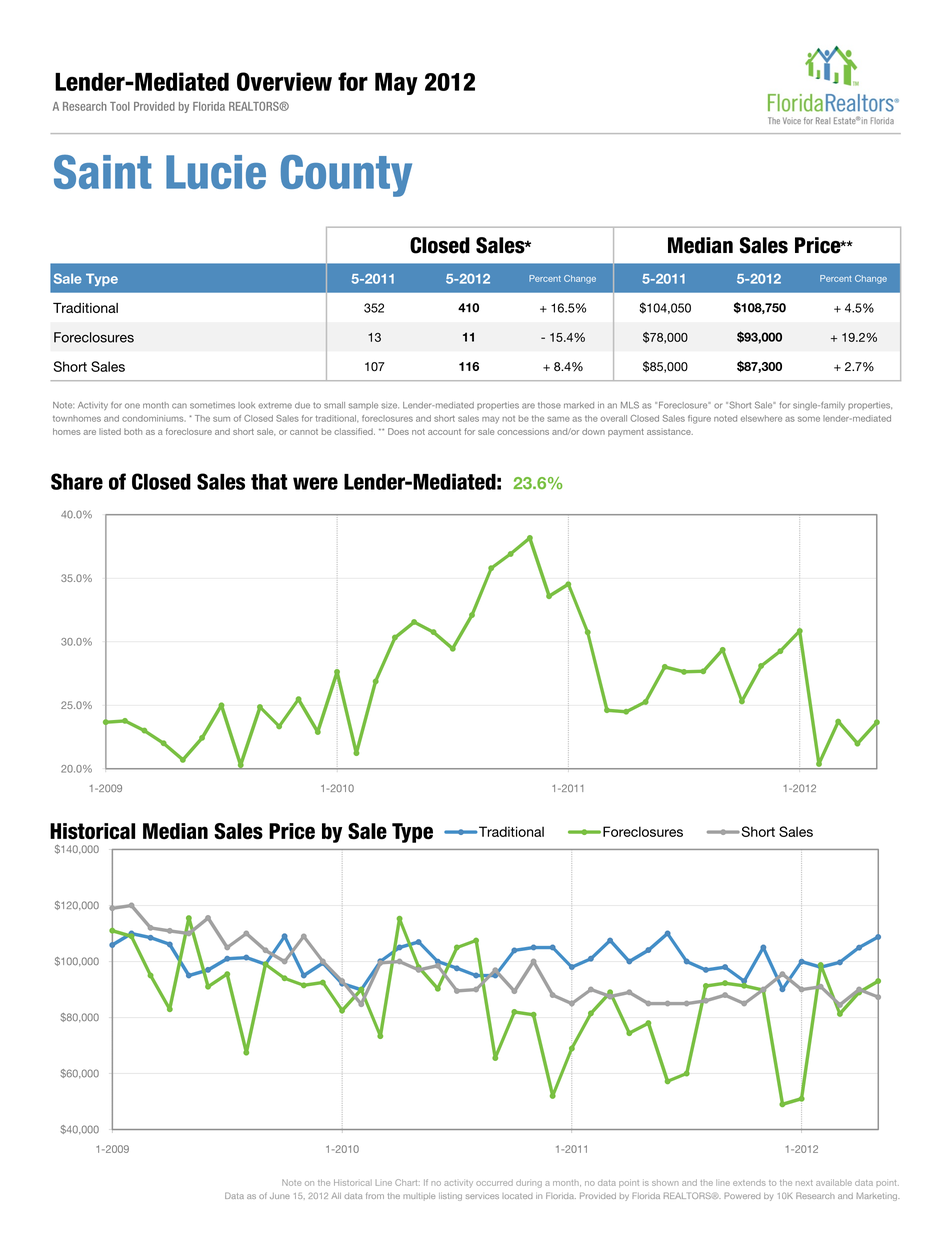 This screenshot has width=952, height=1233. I want to click on Overview, so click(284, 81).
